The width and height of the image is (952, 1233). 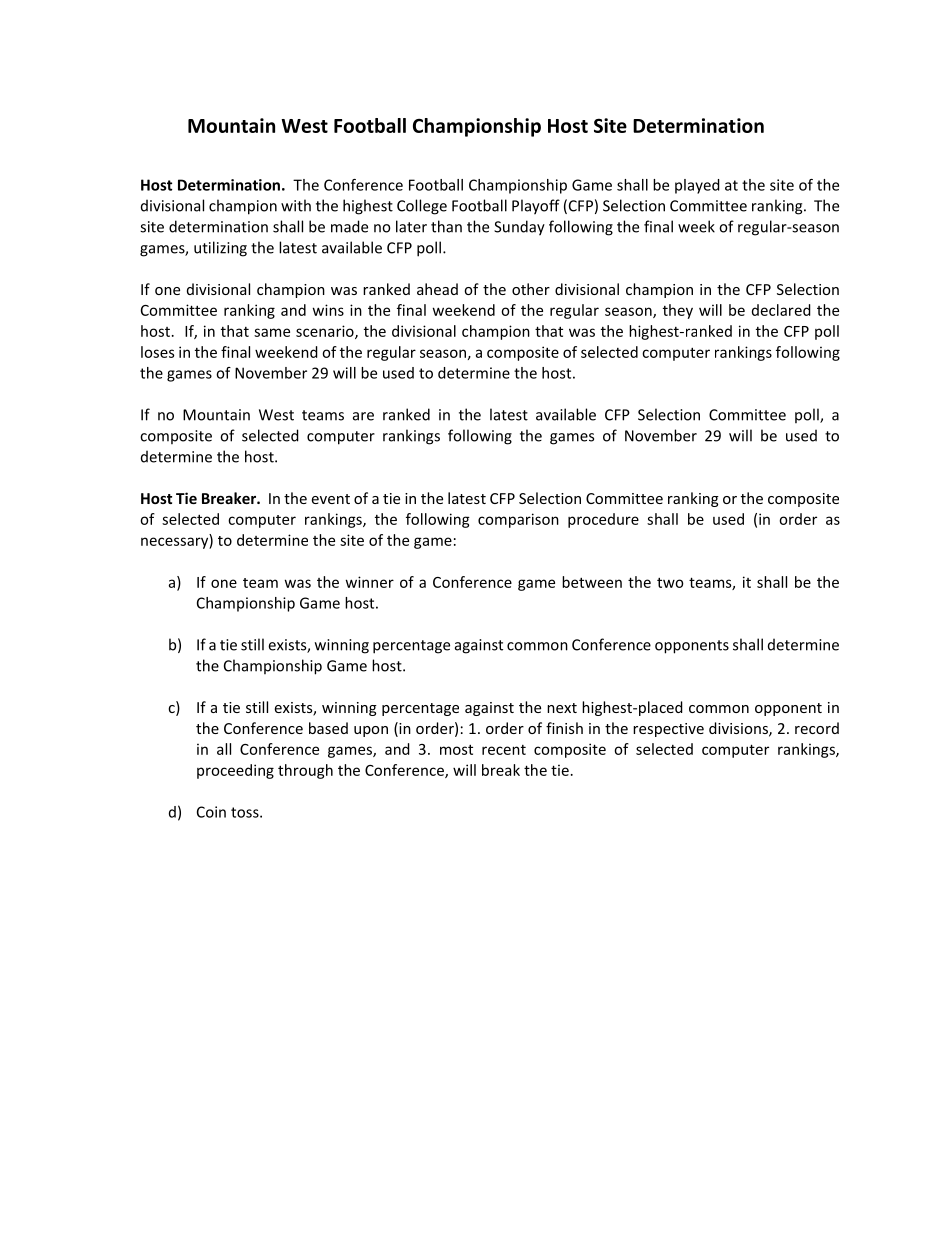 I want to click on Playoff, so click(x=536, y=207).
